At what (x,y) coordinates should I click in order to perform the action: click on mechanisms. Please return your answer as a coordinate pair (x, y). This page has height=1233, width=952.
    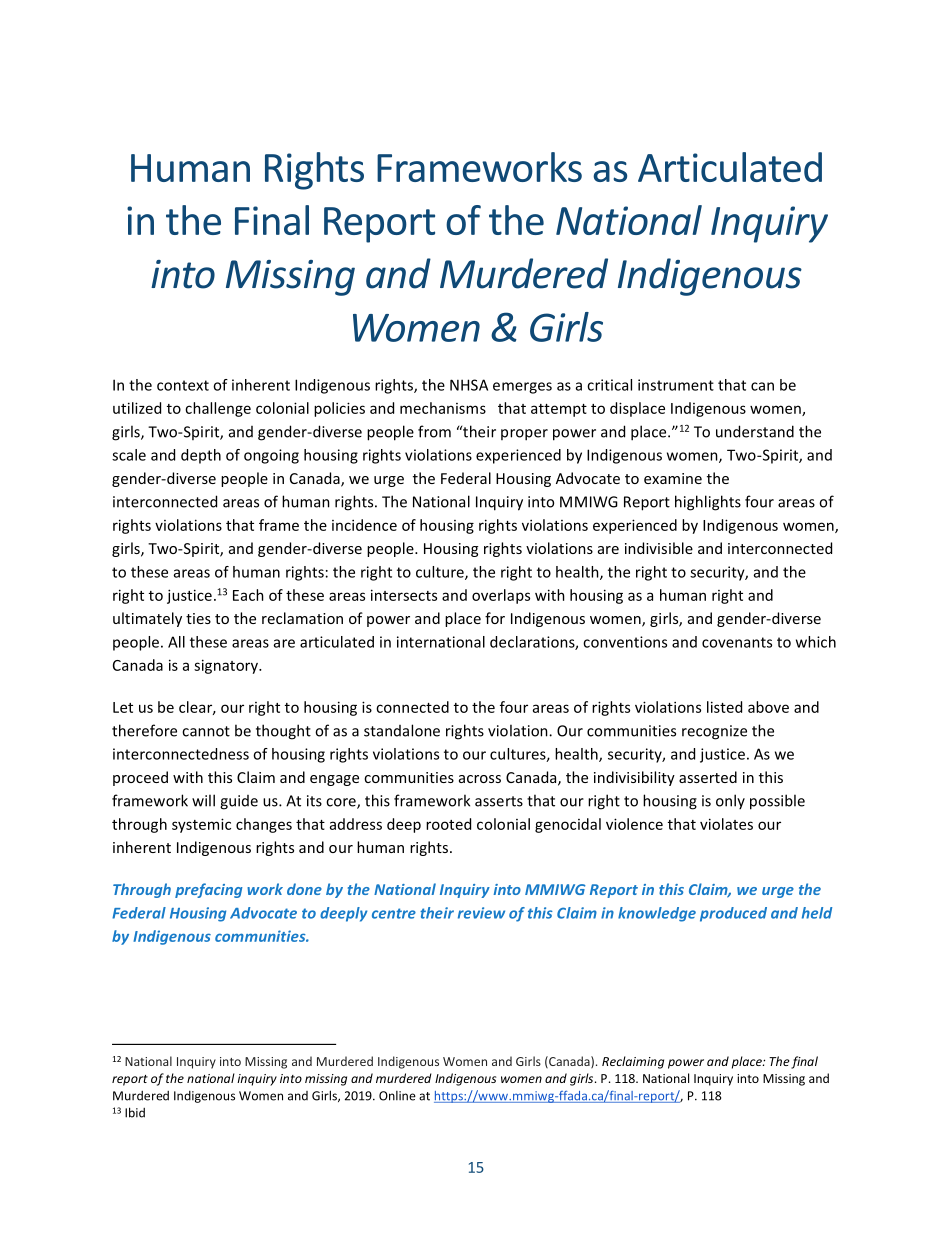
    Looking at the image, I should click on (443, 408).
